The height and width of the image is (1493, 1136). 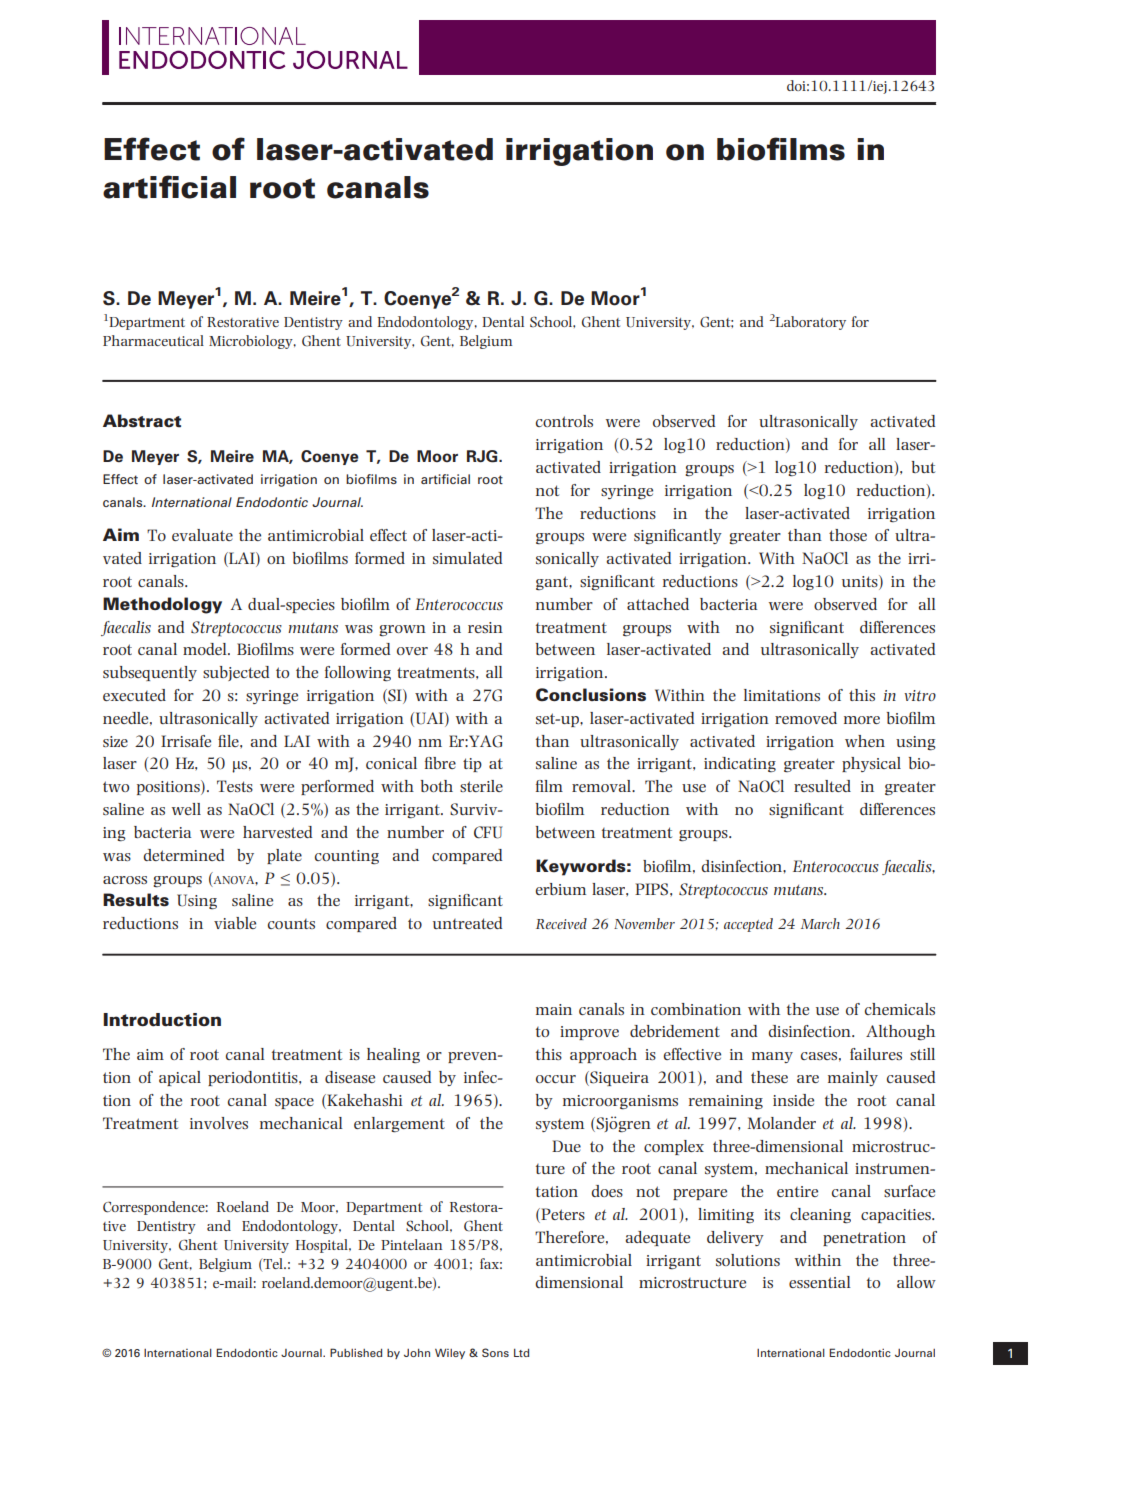 I want to click on improve, so click(x=589, y=1033).
